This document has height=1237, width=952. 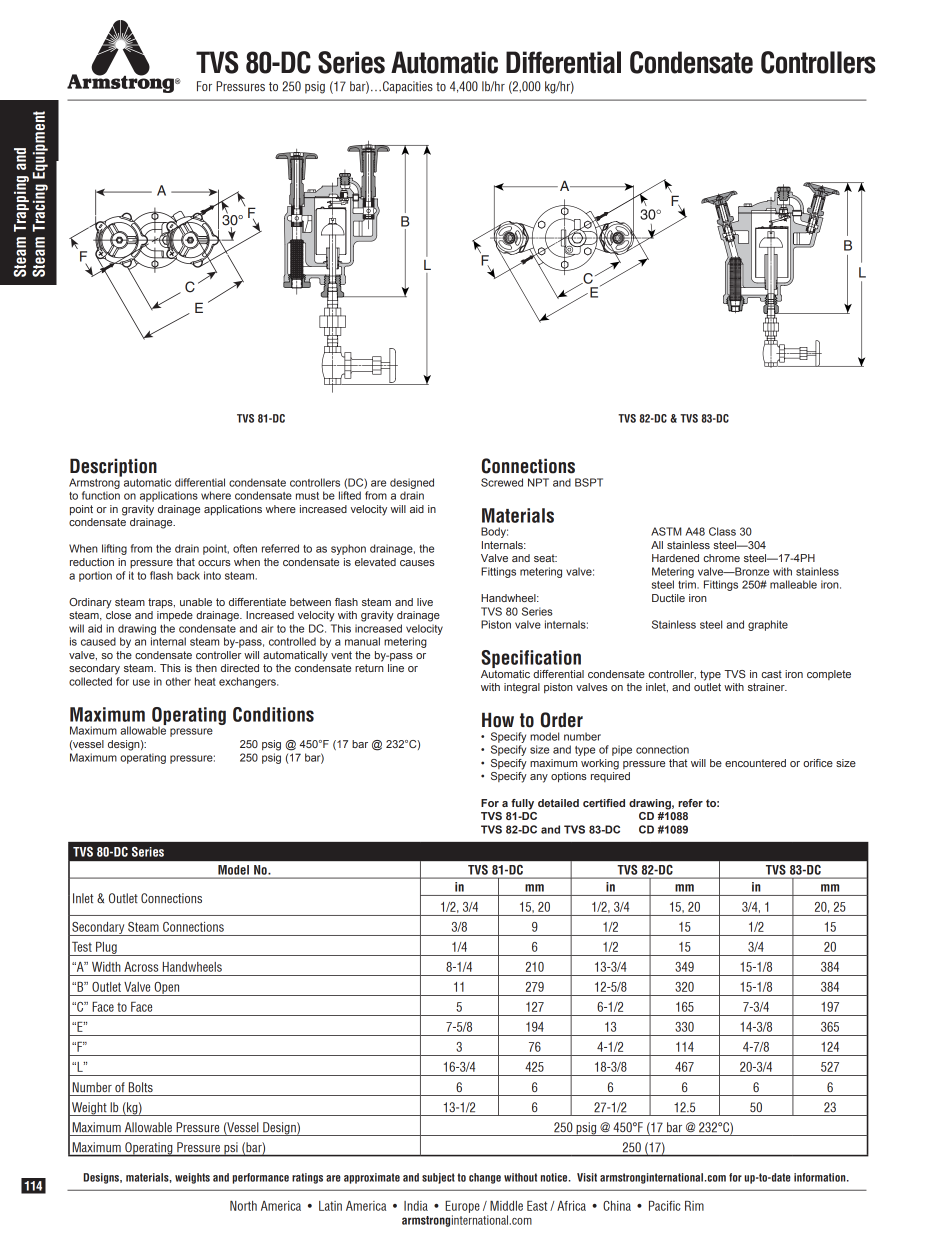 I want to click on Class, so click(x=722, y=531).
